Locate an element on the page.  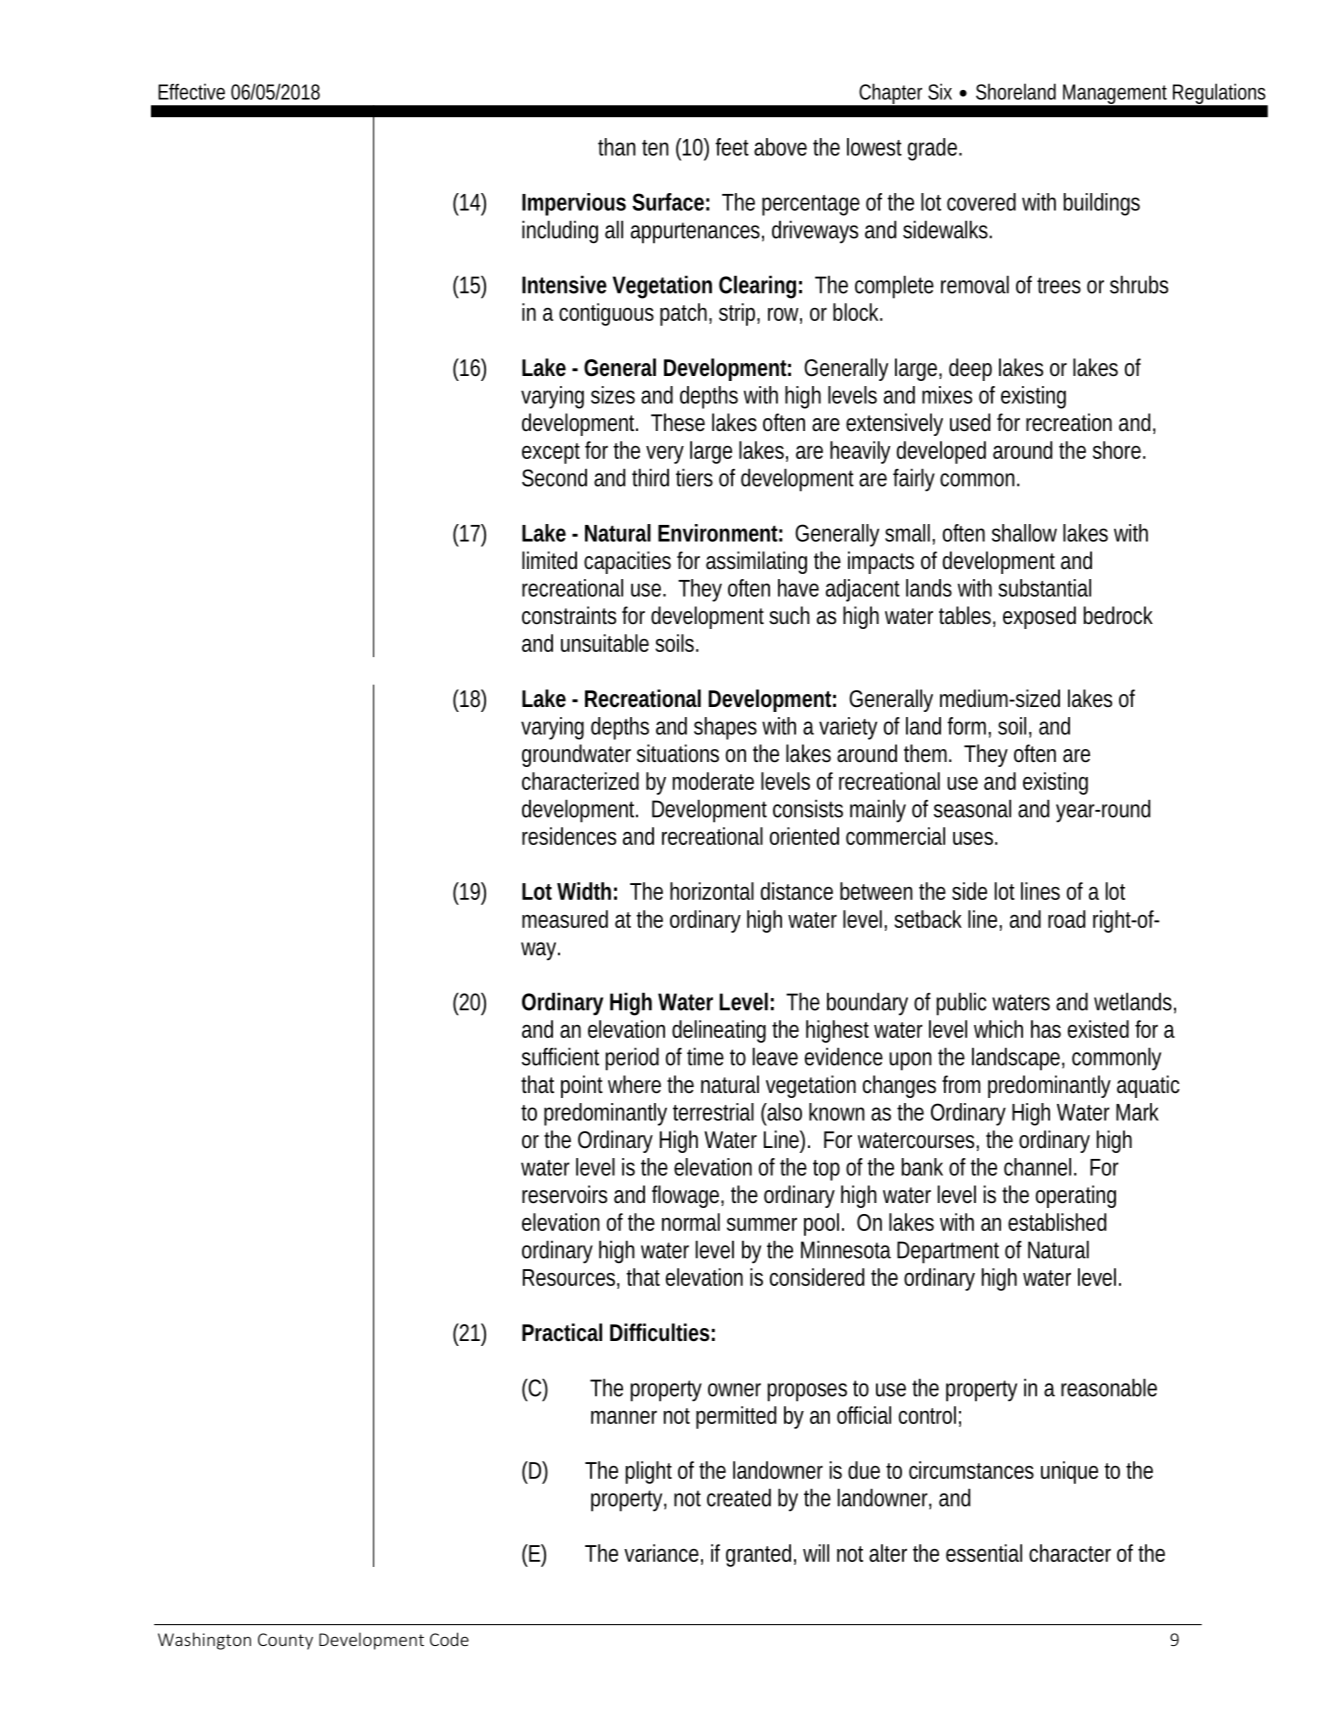
uses is located at coordinates (975, 838).
